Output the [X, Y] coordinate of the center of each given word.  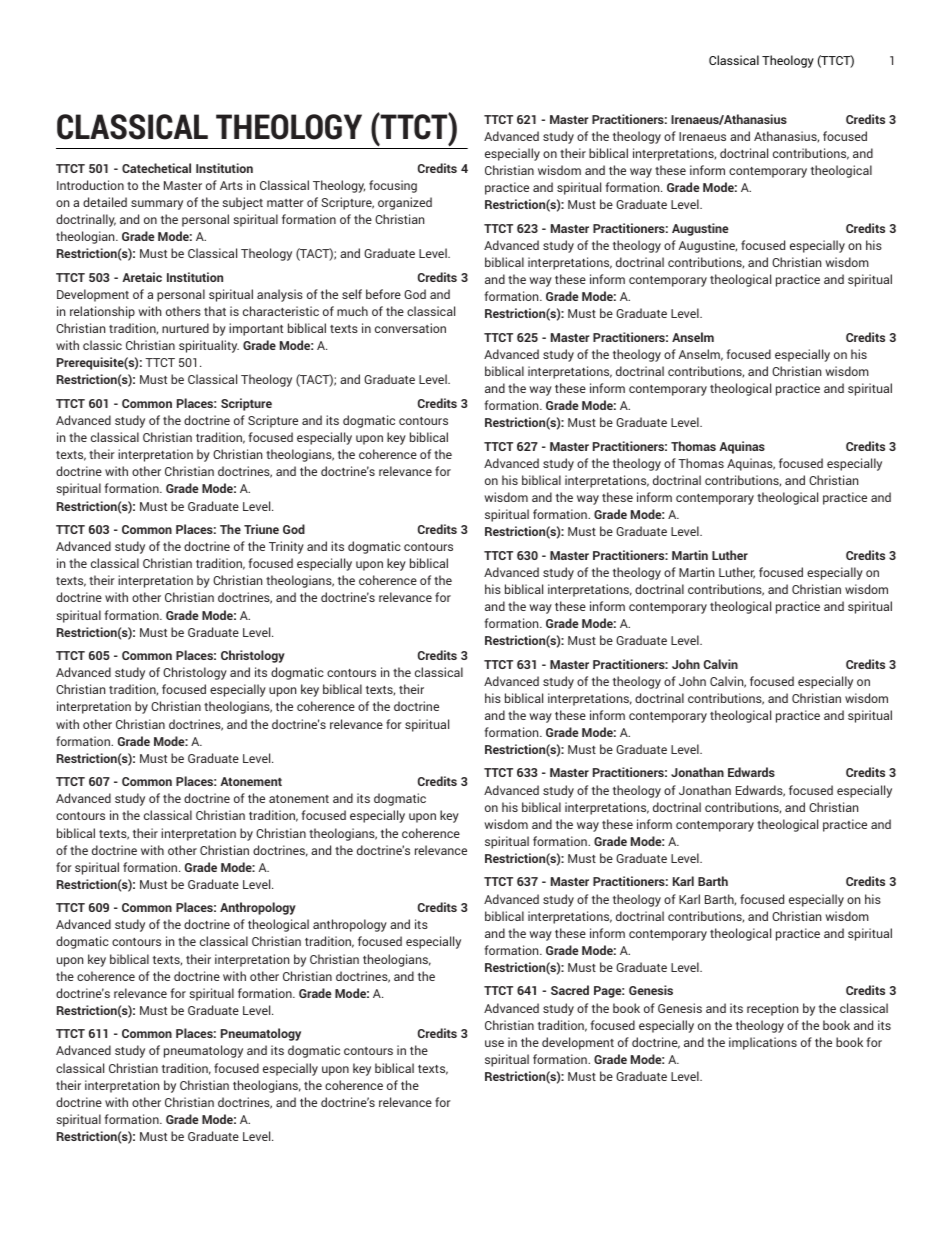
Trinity [286, 547]
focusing [393, 186]
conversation [410, 328]
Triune [261, 529]
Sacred [570, 990]
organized [405, 203]
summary [157, 205]
